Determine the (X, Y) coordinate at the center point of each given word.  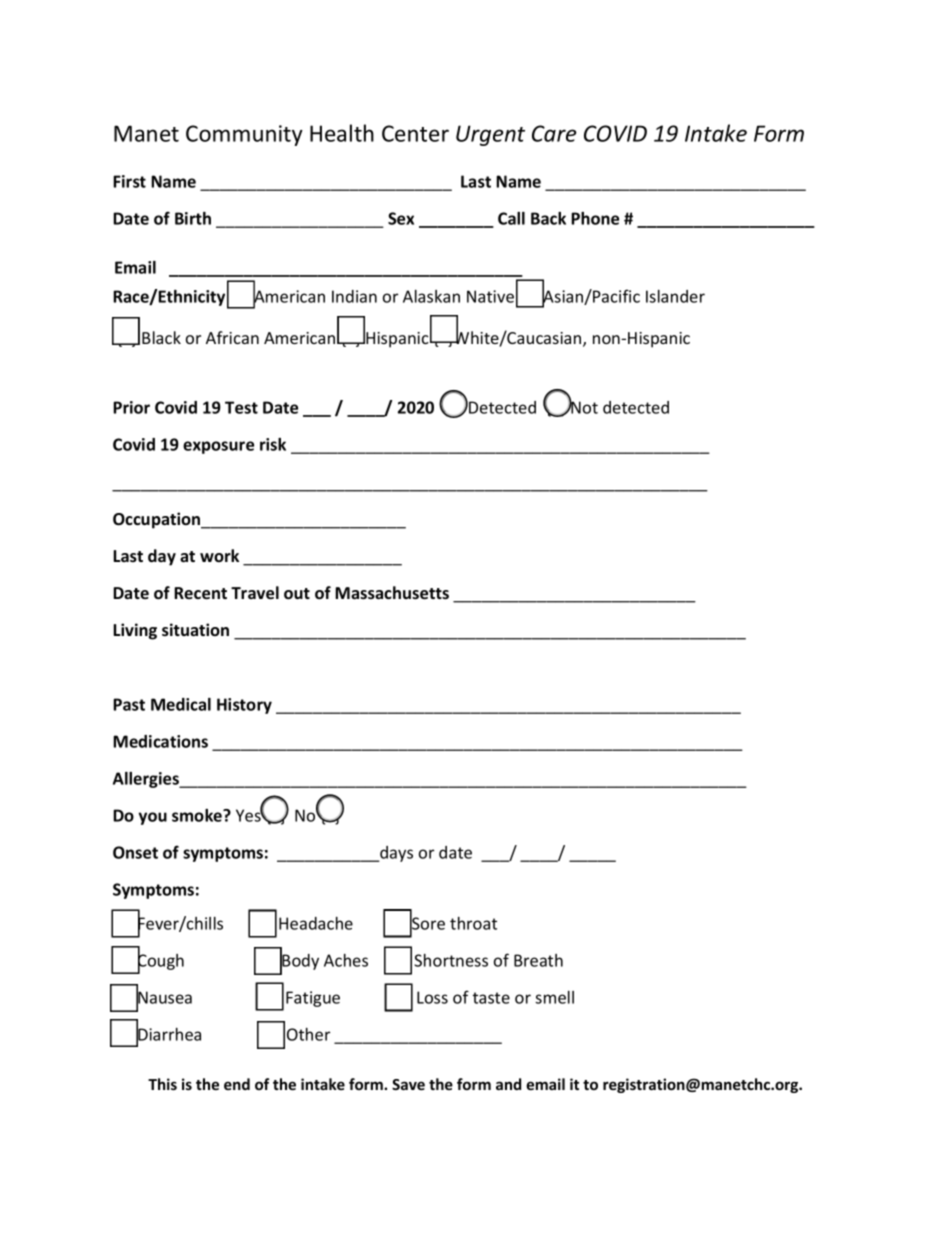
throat (473, 923)
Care (554, 133)
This (162, 1084)
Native (490, 296)
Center (415, 133)
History (244, 706)
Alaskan (431, 296)
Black (161, 337)
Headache (316, 923)
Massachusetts (392, 593)
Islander (675, 296)
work (219, 555)
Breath (538, 960)
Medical (181, 704)
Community (244, 135)
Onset (135, 852)
